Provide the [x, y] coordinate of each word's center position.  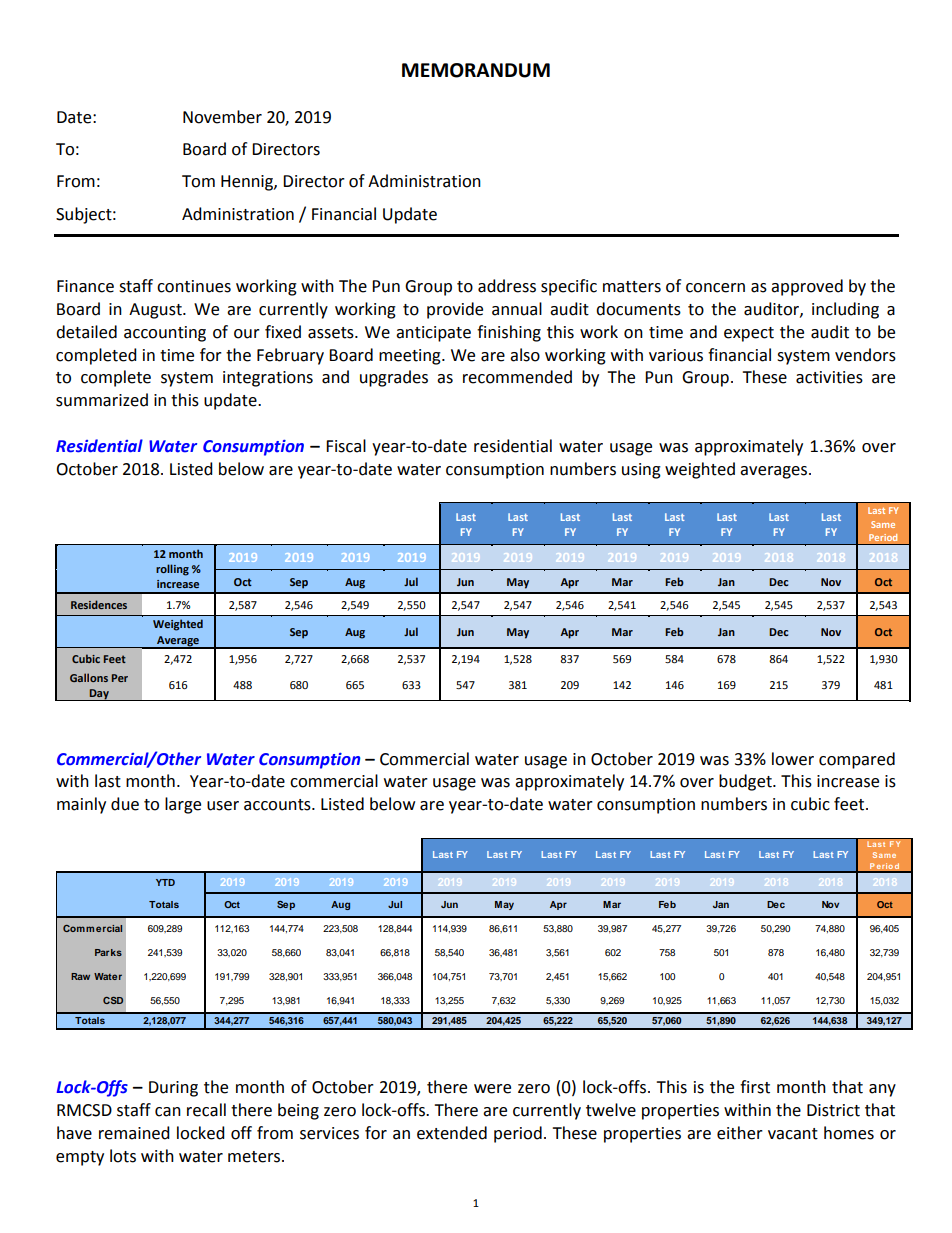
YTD [165, 882]
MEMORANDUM [476, 70]
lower [793, 759]
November [222, 117]
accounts [278, 805]
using [641, 471]
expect [749, 334]
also [525, 355]
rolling [172, 570]
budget [746, 782]
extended [452, 1133]
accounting [165, 334]
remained [134, 1133]
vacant [793, 1134]
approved [807, 287]
